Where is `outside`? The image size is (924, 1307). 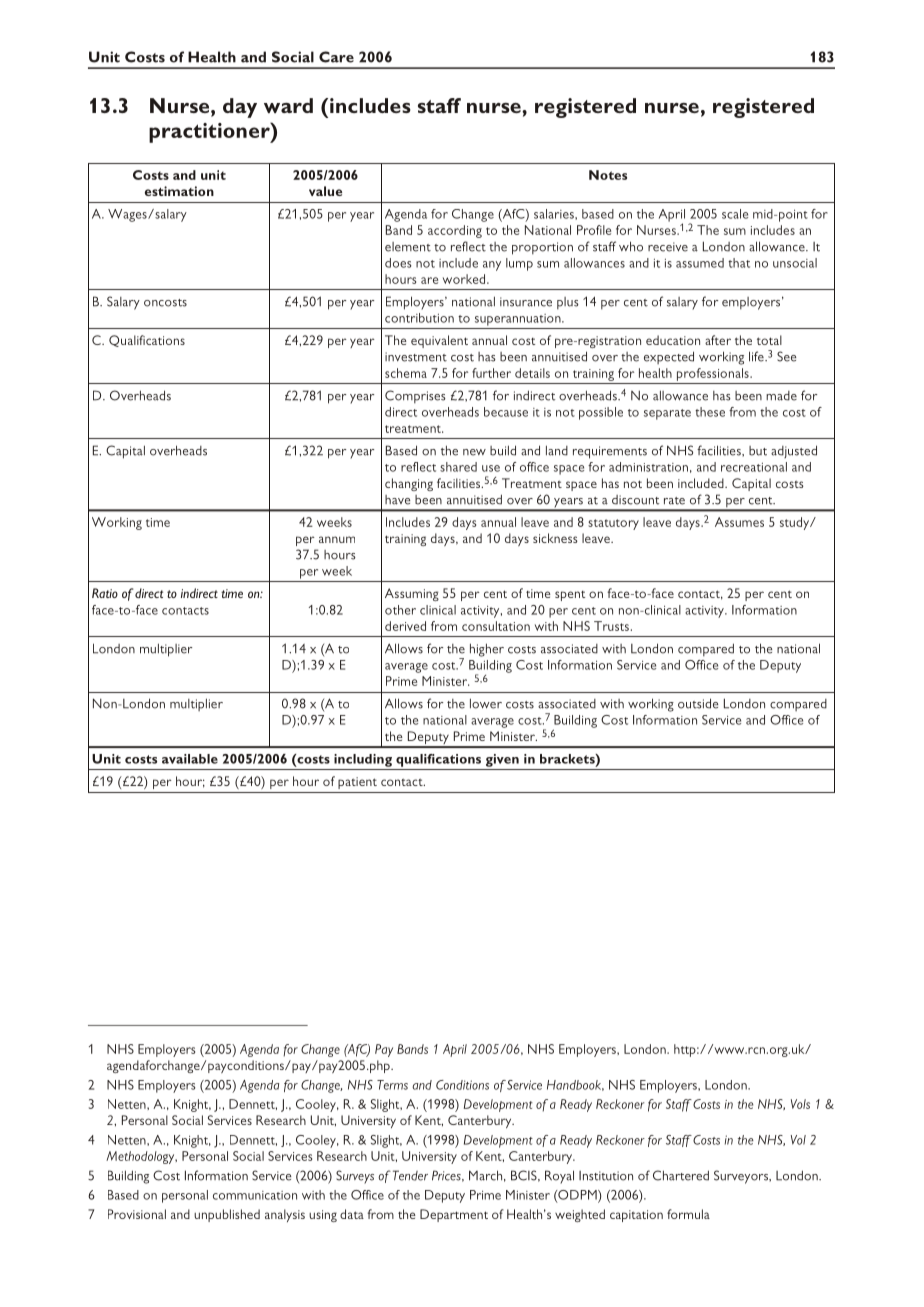 outside is located at coordinates (698, 703).
